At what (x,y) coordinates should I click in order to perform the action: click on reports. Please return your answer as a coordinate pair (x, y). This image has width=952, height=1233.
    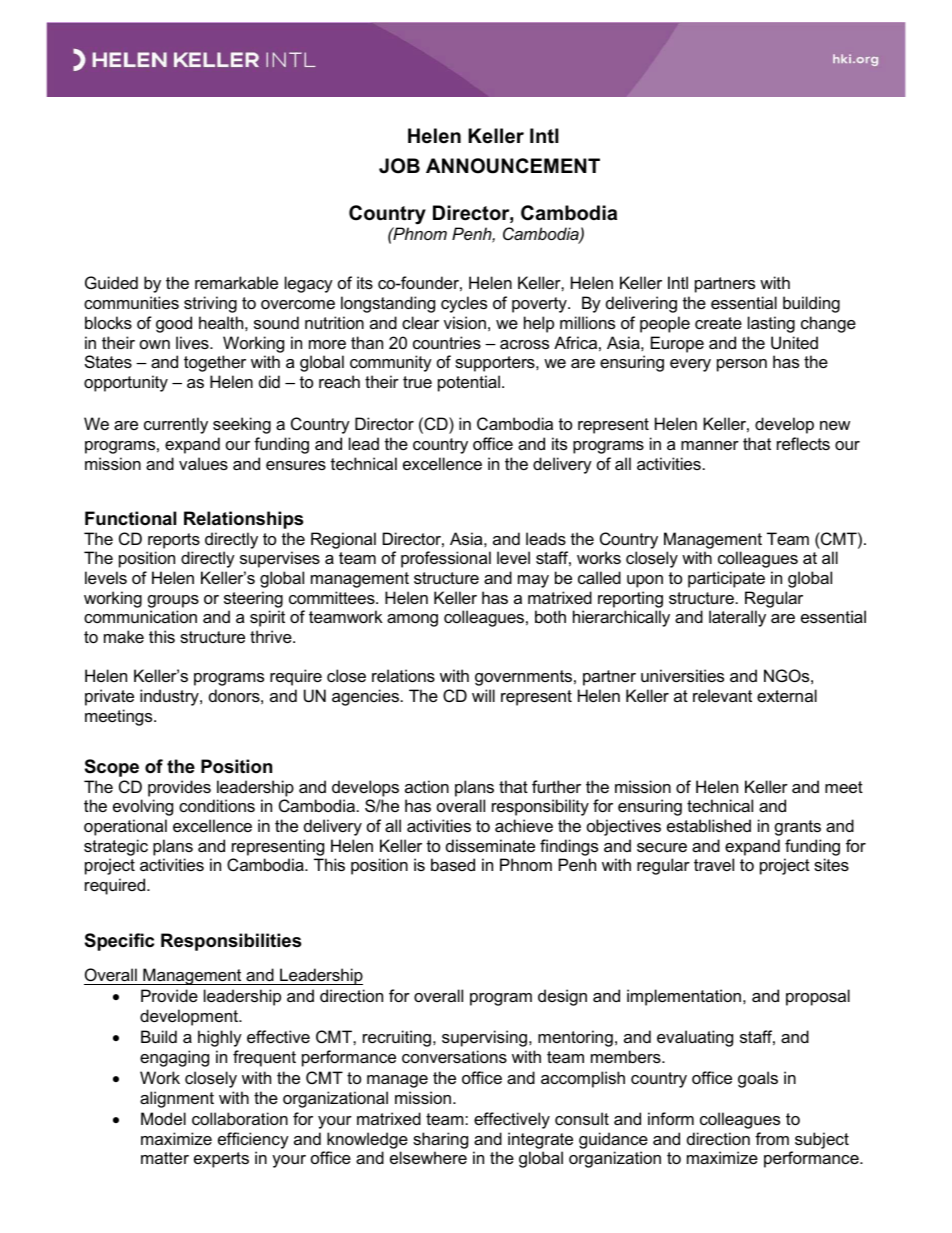
    Looking at the image, I should click on (174, 541).
